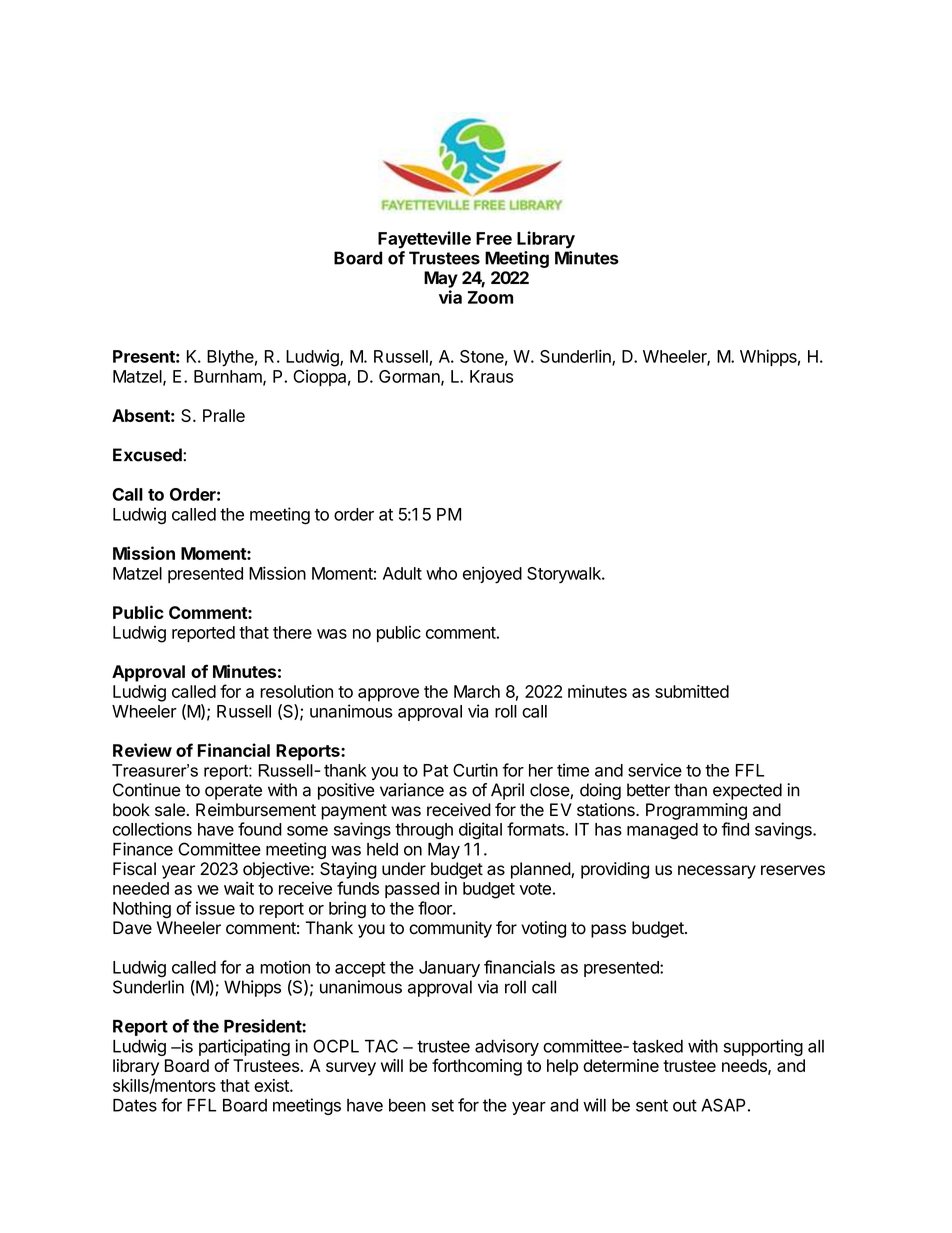  Describe the element at coordinates (244, 1049) in the screenshot. I see `participating` at that location.
